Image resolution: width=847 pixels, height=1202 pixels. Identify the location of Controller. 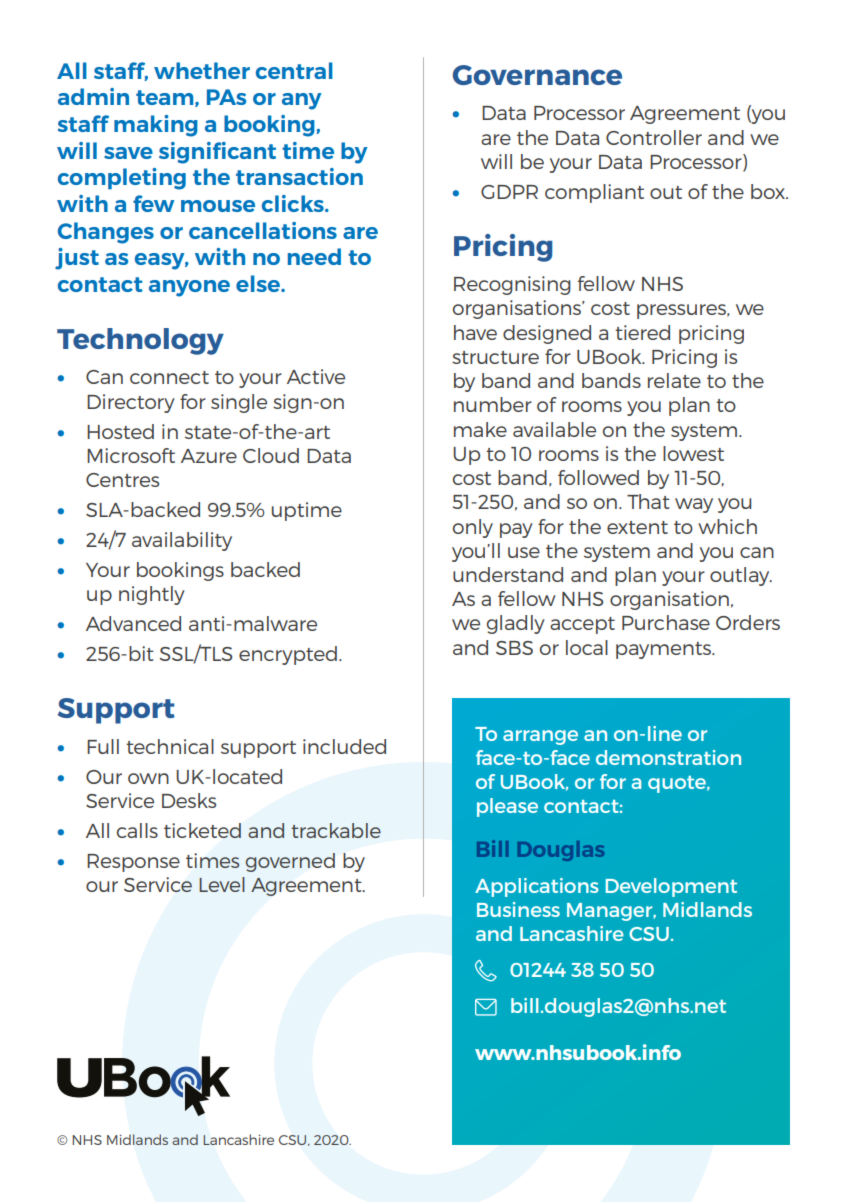
(654, 137).
